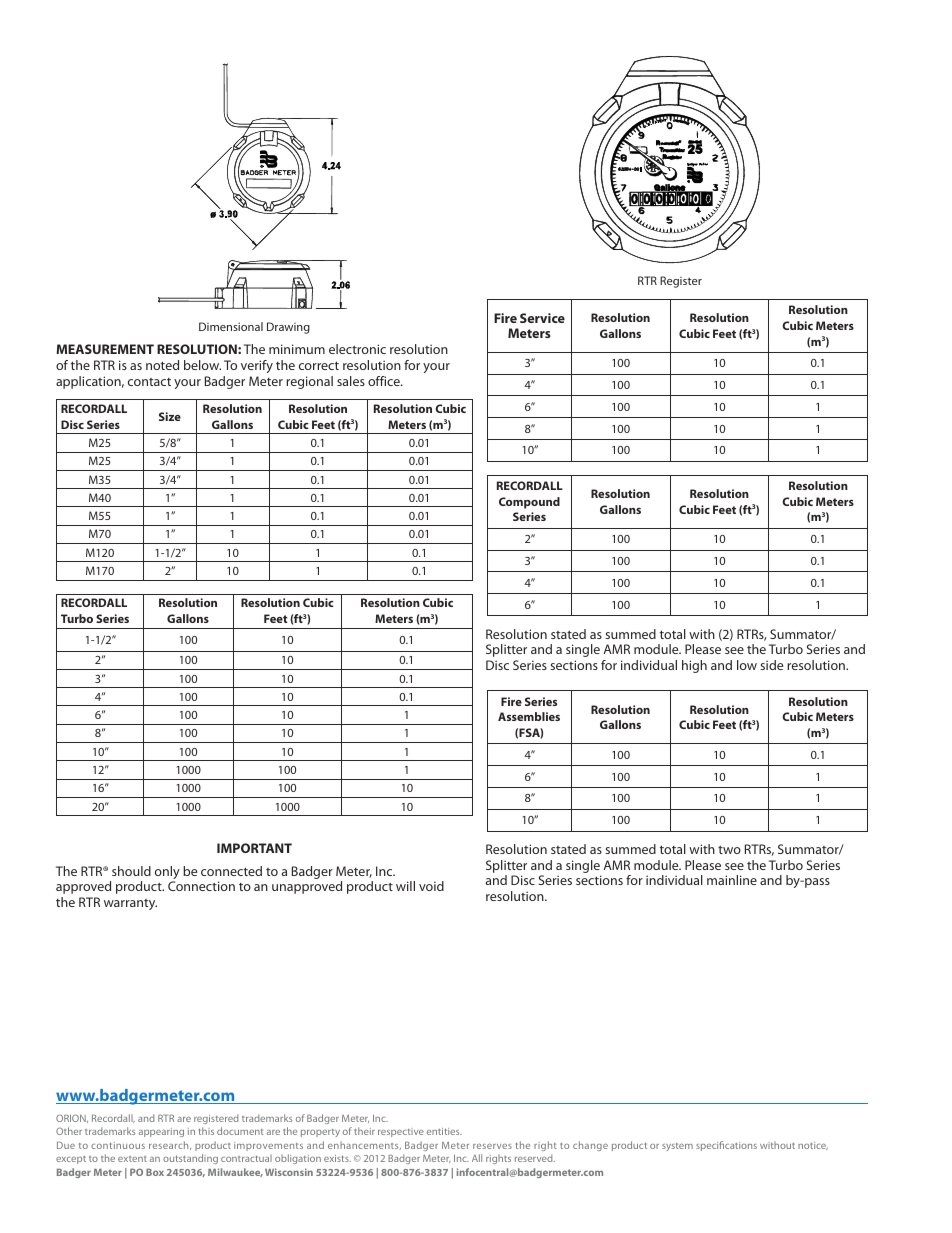  What do you see at coordinates (161, 1132) in the image?
I see `appearing` at bounding box center [161, 1132].
